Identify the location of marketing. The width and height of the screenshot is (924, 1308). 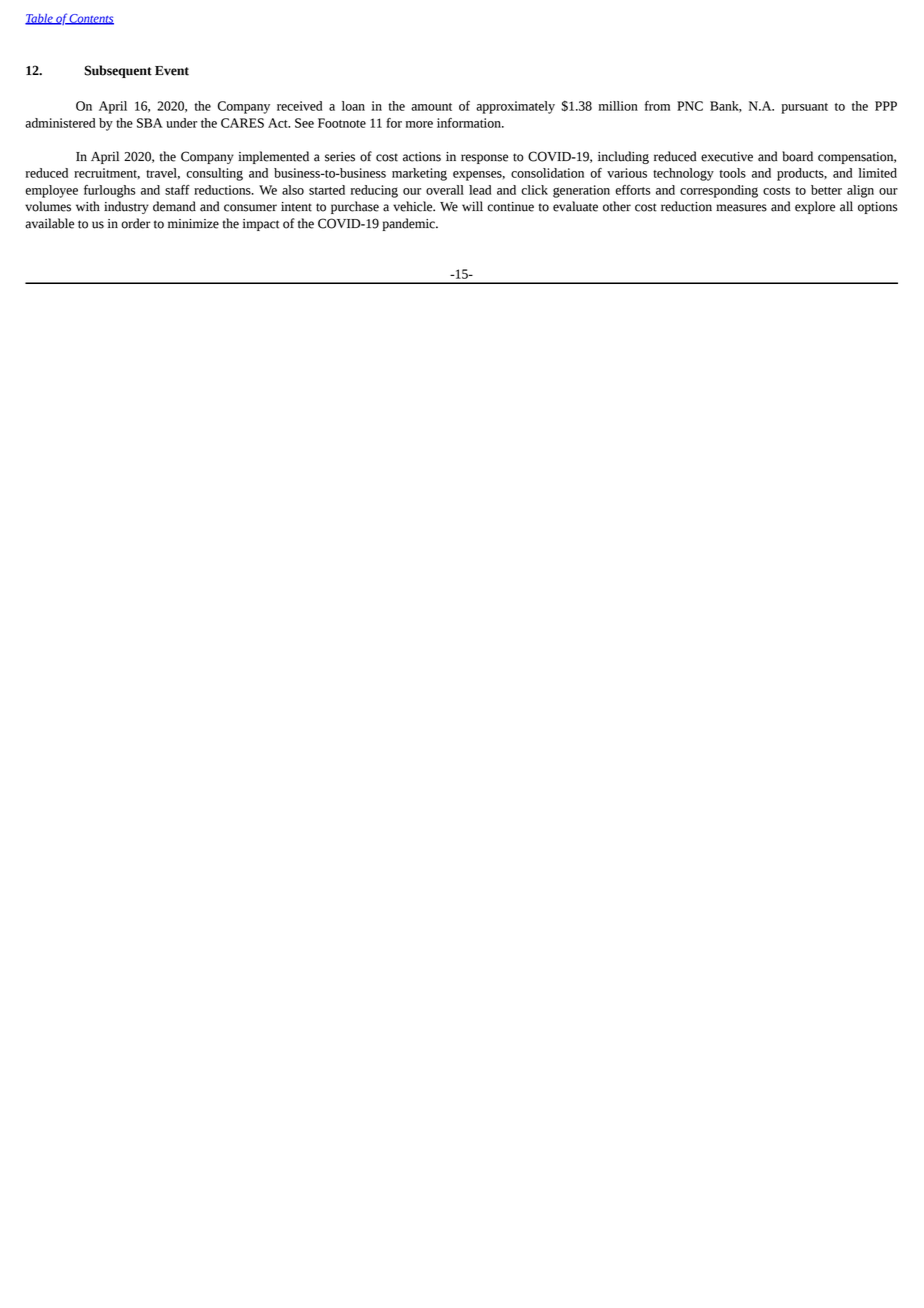
(419, 174).
